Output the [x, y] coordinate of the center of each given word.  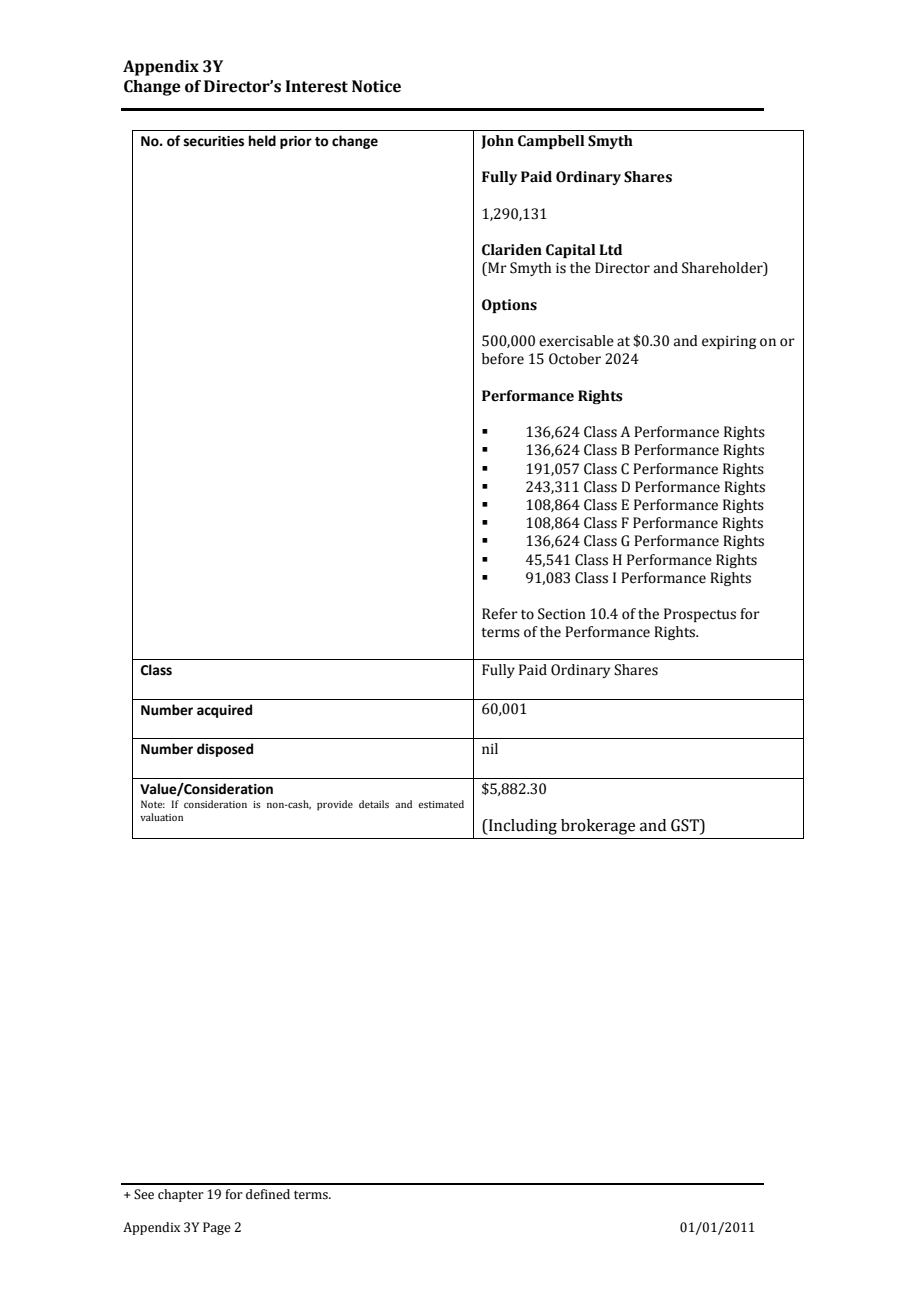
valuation [161, 817]
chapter [181, 1195]
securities [214, 141]
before [503, 359]
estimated [441, 804]
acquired [224, 711]
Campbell [551, 142]
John [497, 142]
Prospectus [700, 615]
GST [686, 826]
